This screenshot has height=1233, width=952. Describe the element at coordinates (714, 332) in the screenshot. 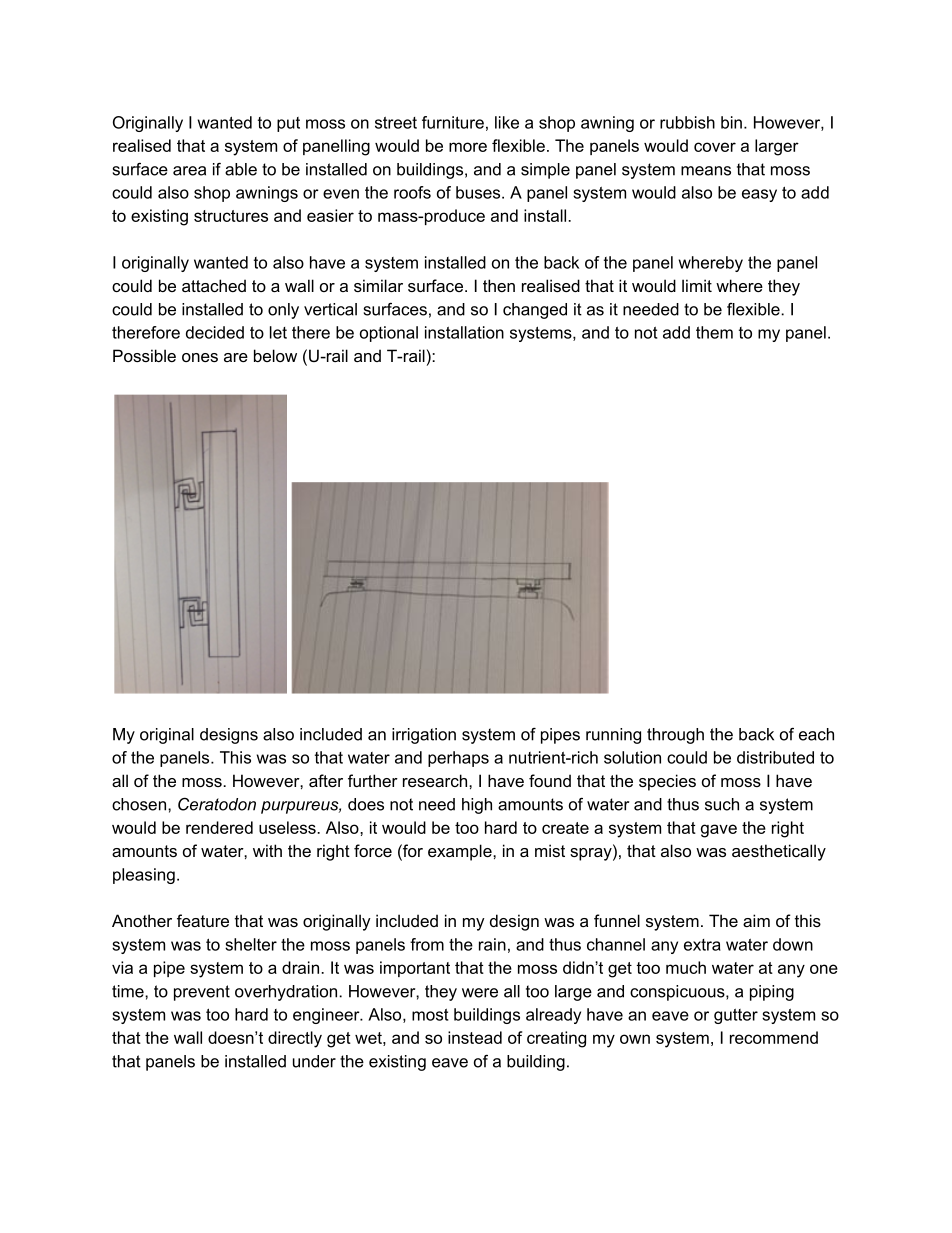

I see `them` at that location.
